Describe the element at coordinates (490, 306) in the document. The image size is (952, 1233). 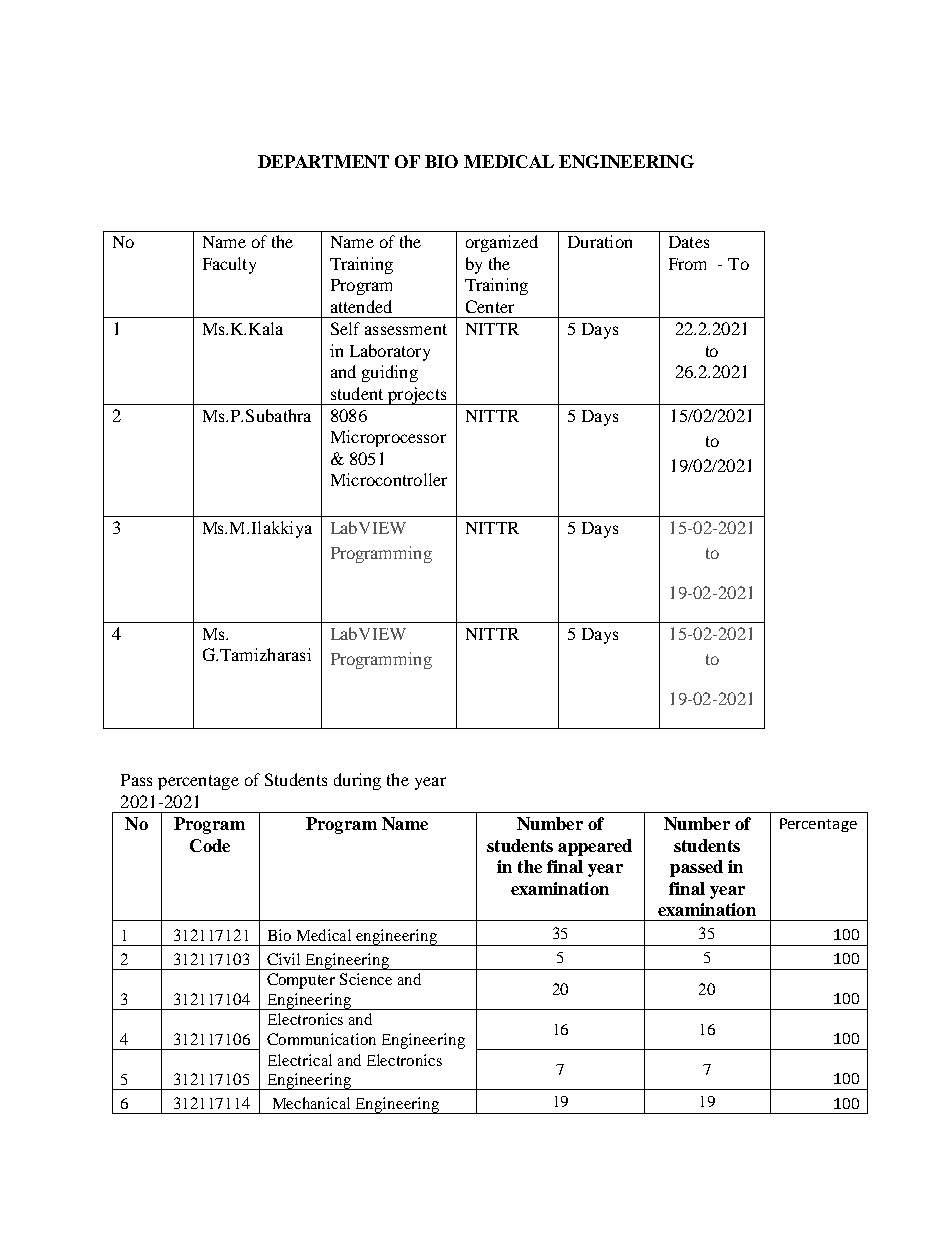
I see `Center` at that location.
